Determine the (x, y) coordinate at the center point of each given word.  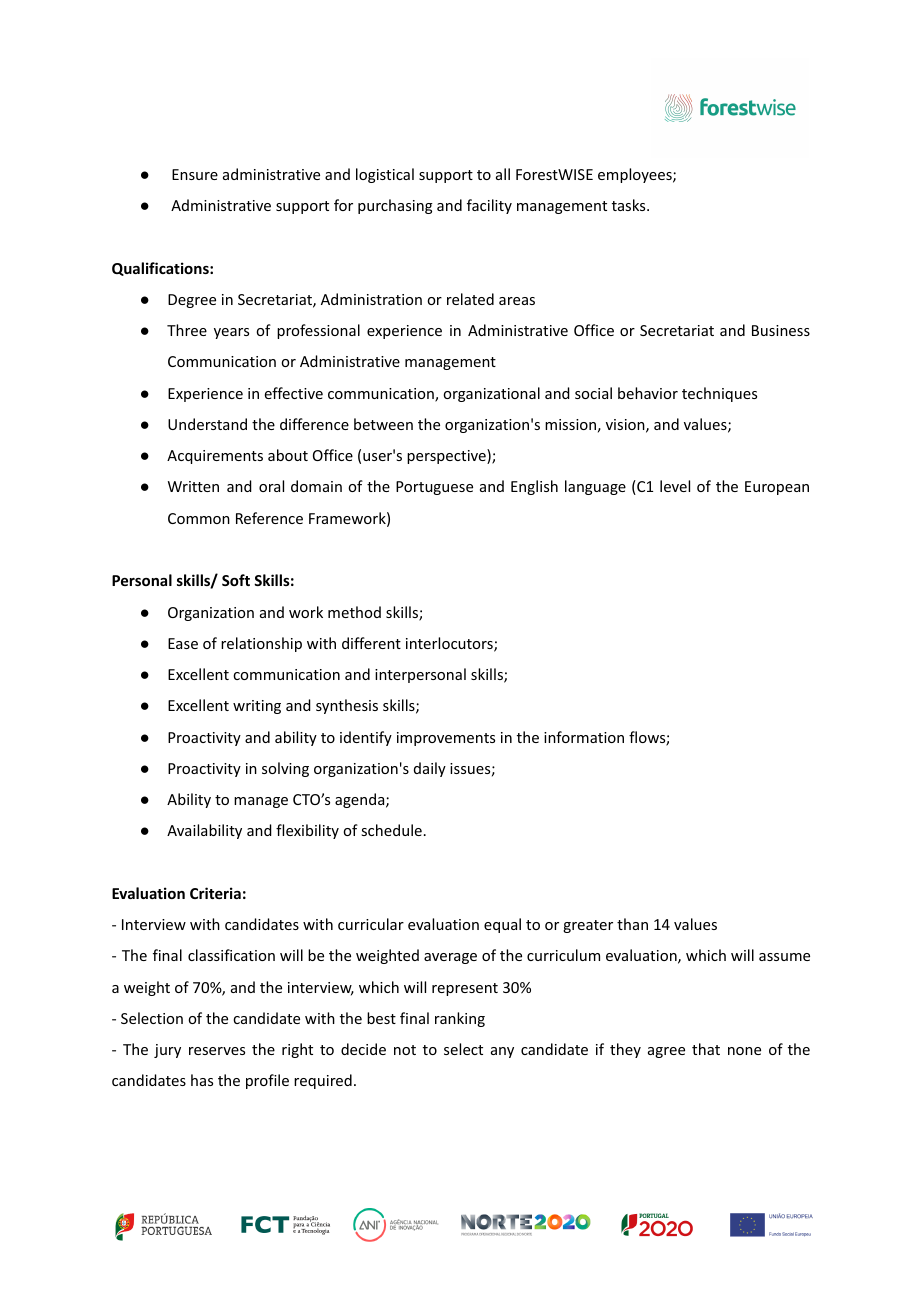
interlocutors (450, 644)
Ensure (195, 174)
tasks (630, 205)
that (706, 1049)
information (584, 737)
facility (489, 206)
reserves (217, 1051)
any (502, 1052)
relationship (261, 644)
